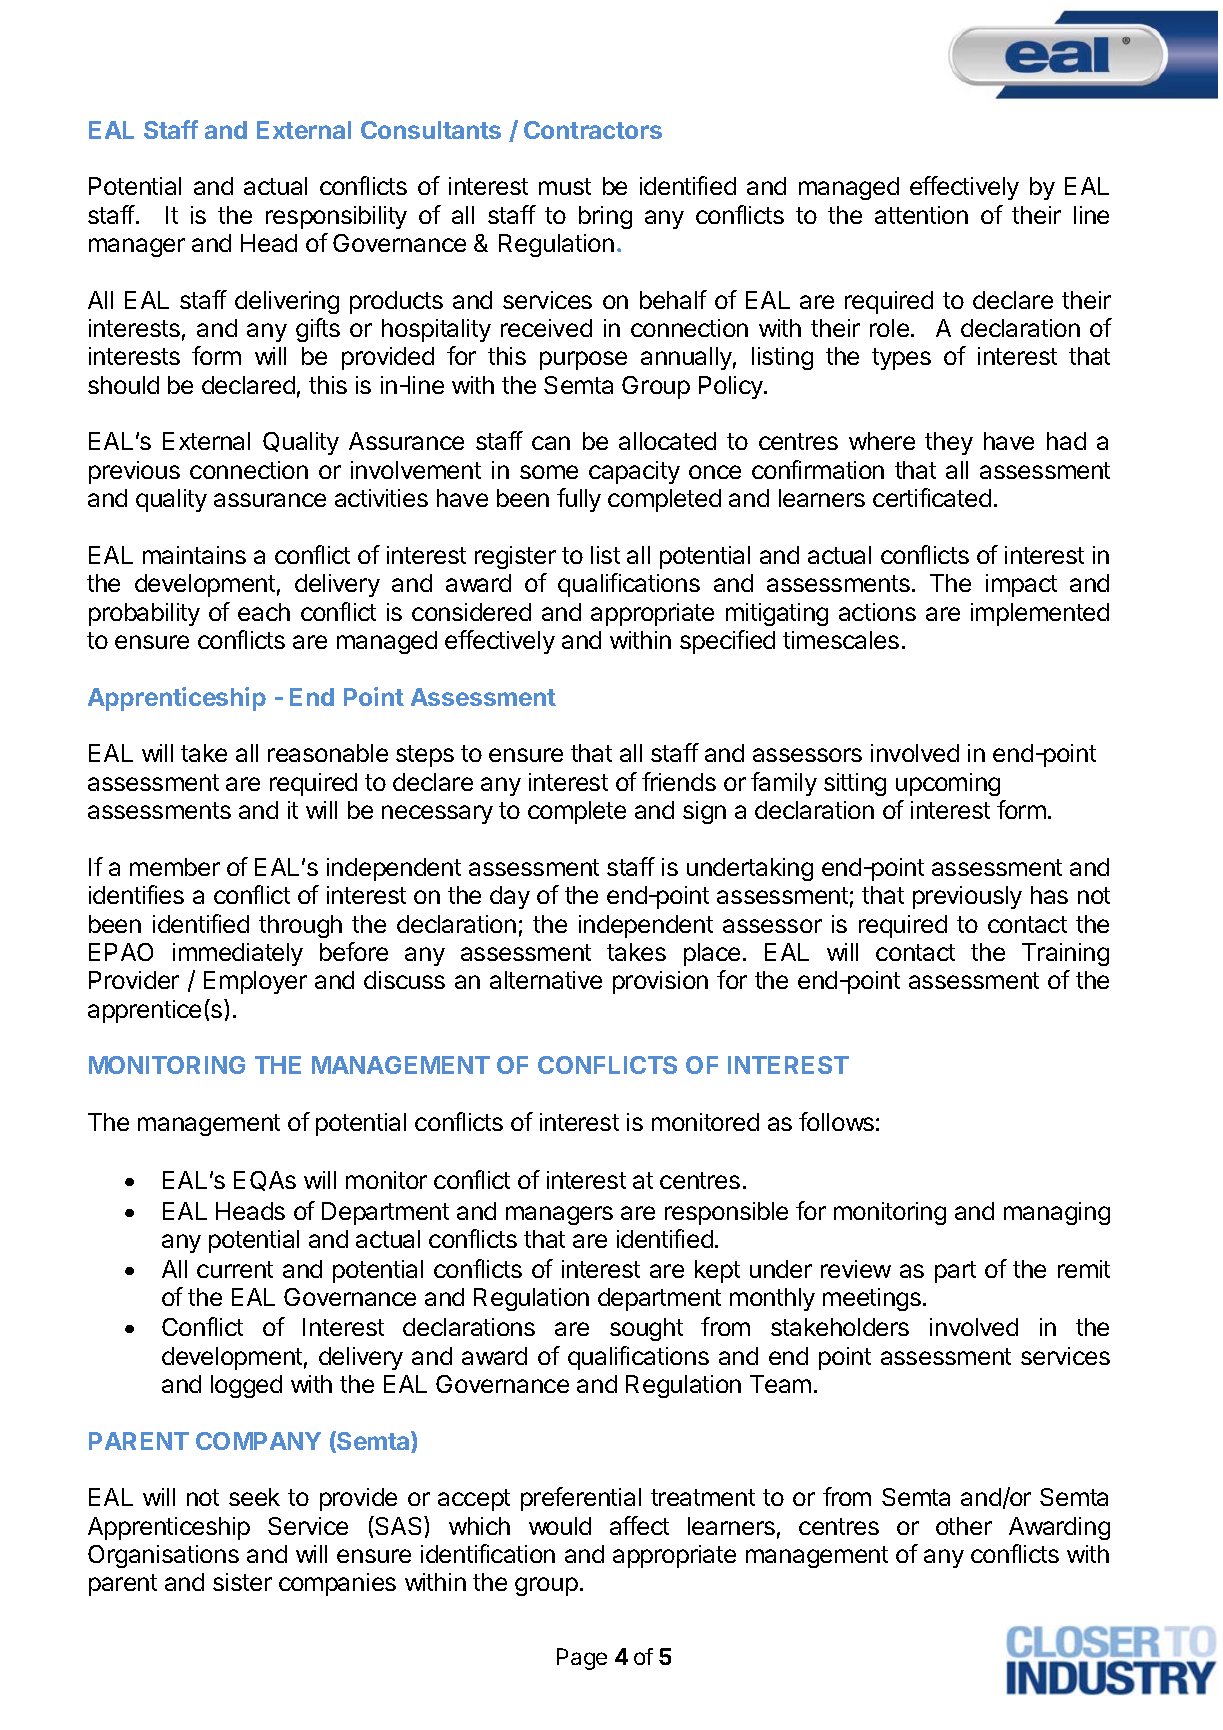 This page has height=1730, width=1223. What do you see at coordinates (336, 217) in the page?
I see `responsibility` at bounding box center [336, 217].
